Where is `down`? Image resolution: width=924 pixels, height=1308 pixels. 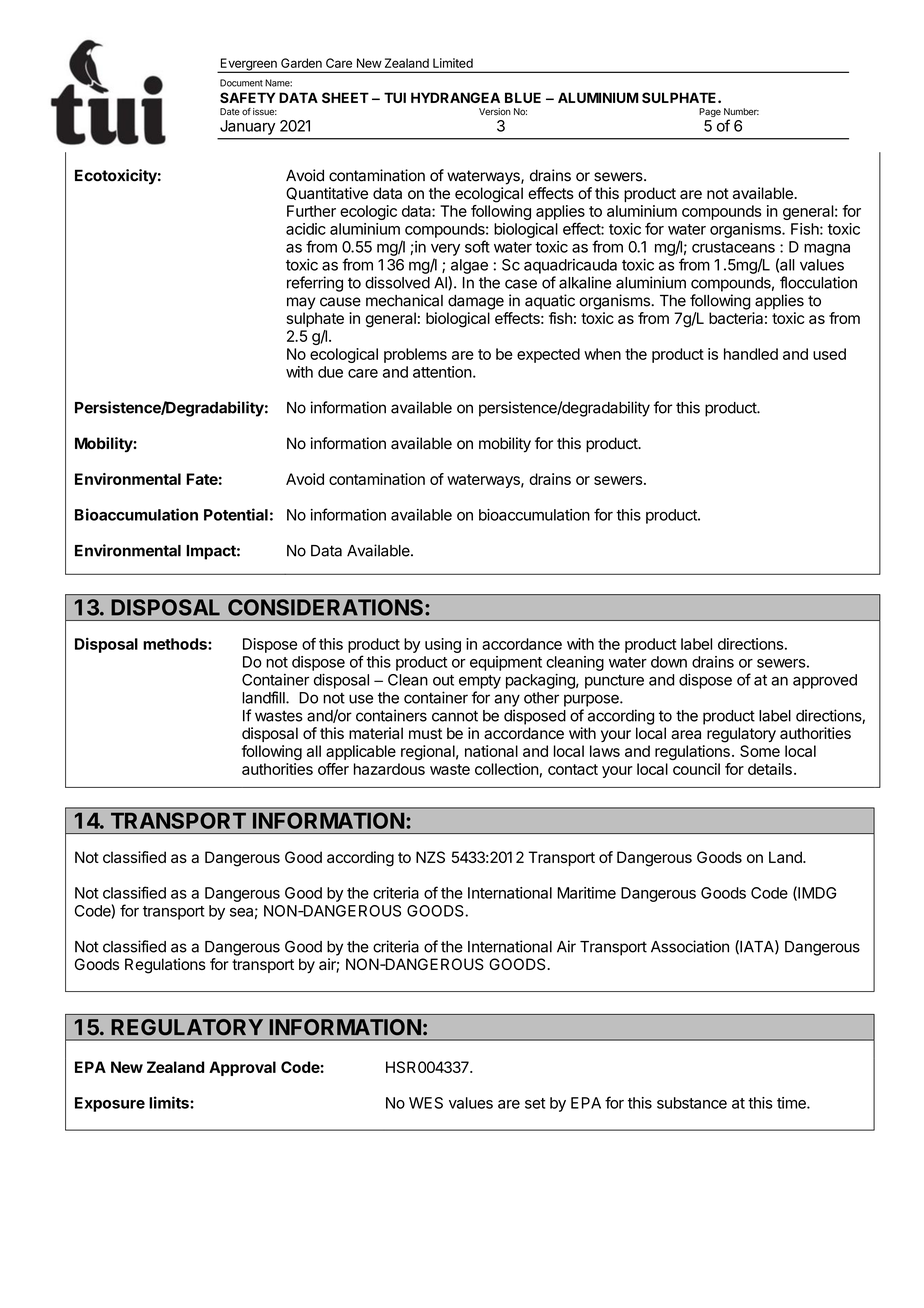
down is located at coordinates (669, 662).
